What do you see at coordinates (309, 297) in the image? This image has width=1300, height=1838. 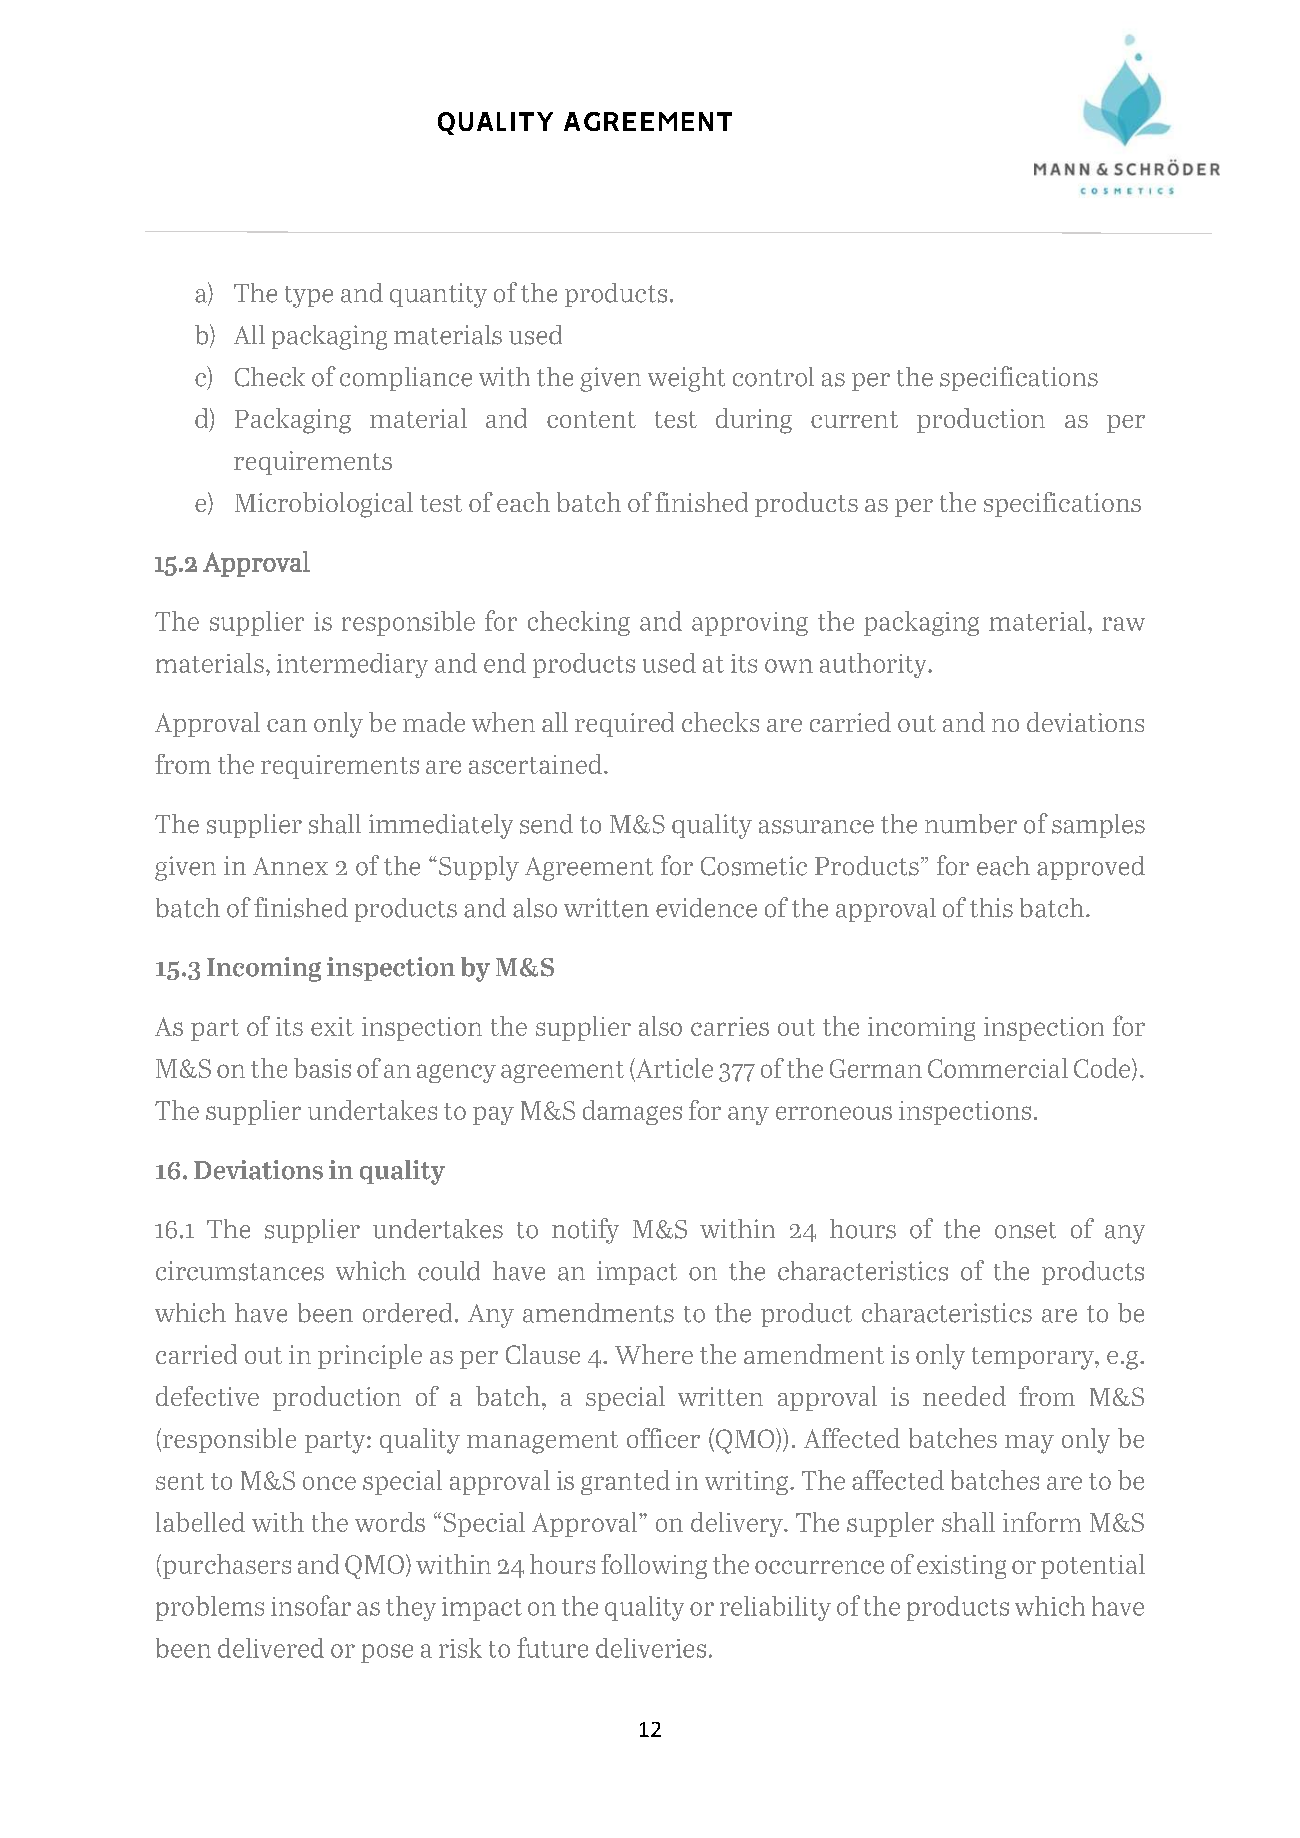 I see `type` at bounding box center [309, 297].
